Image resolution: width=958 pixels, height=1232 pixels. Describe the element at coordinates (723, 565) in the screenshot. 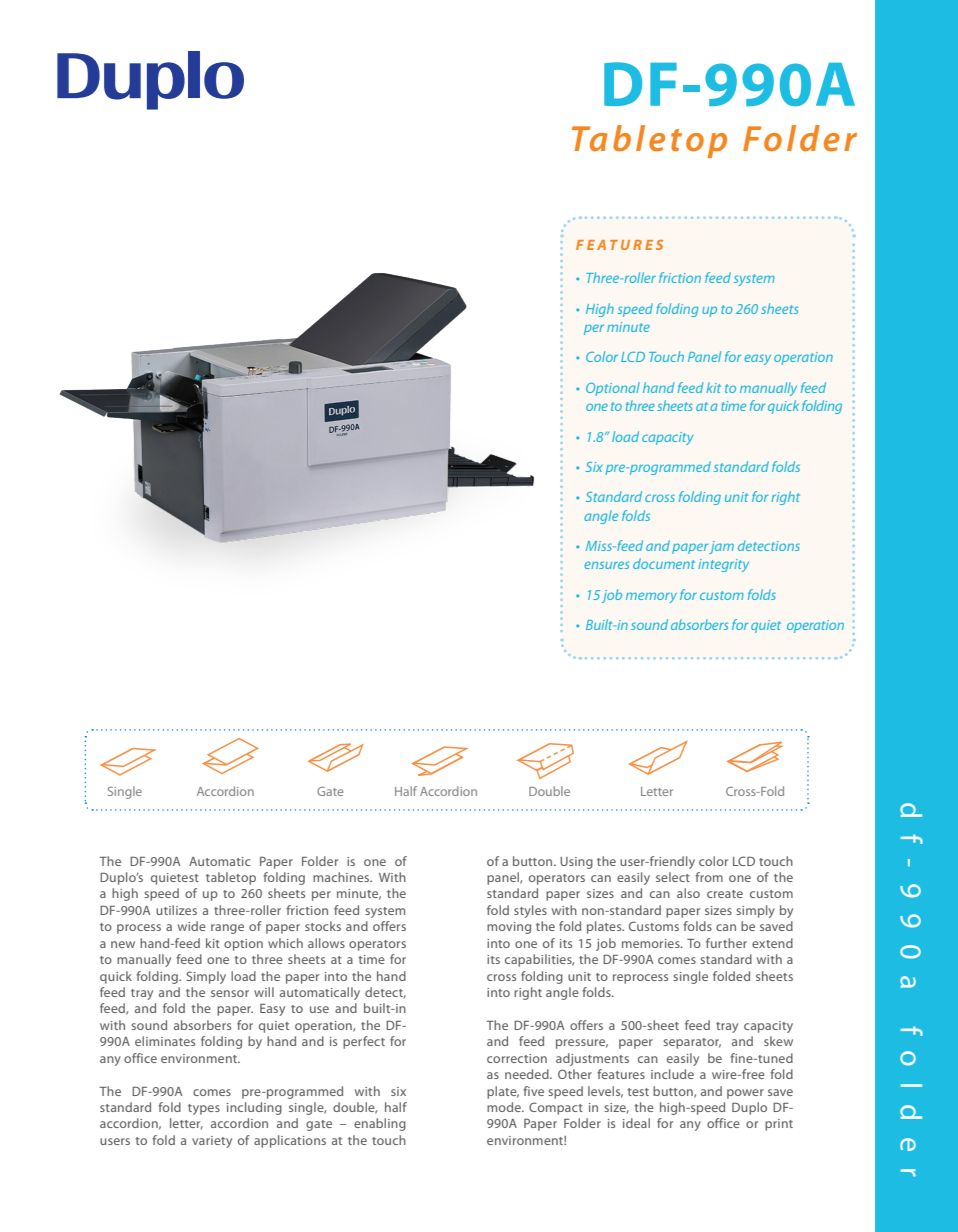

I see `integrity` at that location.
